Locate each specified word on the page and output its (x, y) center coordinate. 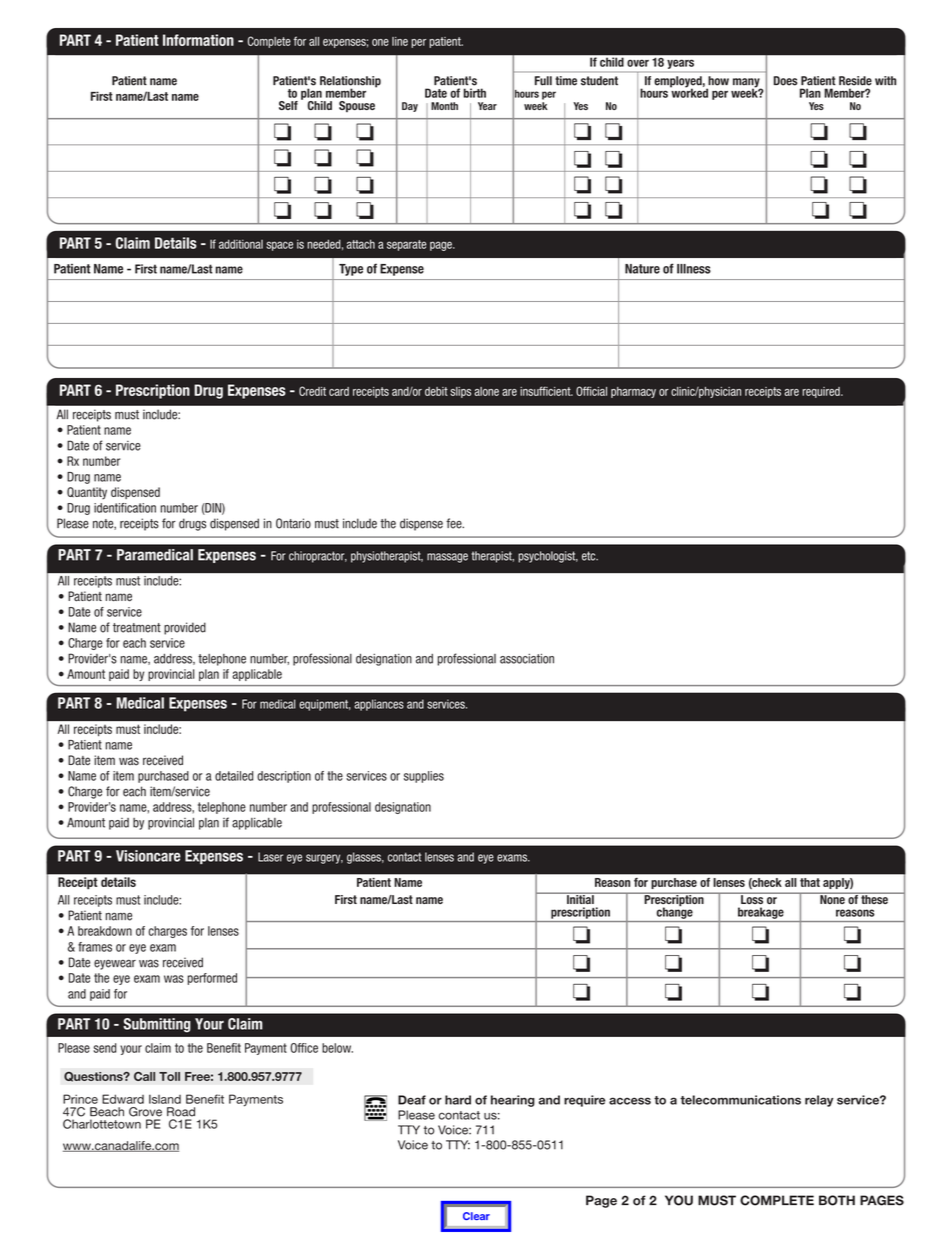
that (810, 882)
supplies (424, 777)
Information (198, 40)
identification (125, 508)
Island (165, 1099)
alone (486, 391)
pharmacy (633, 392)
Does (785, 81)
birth (474, 93)
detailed (234, 776)
